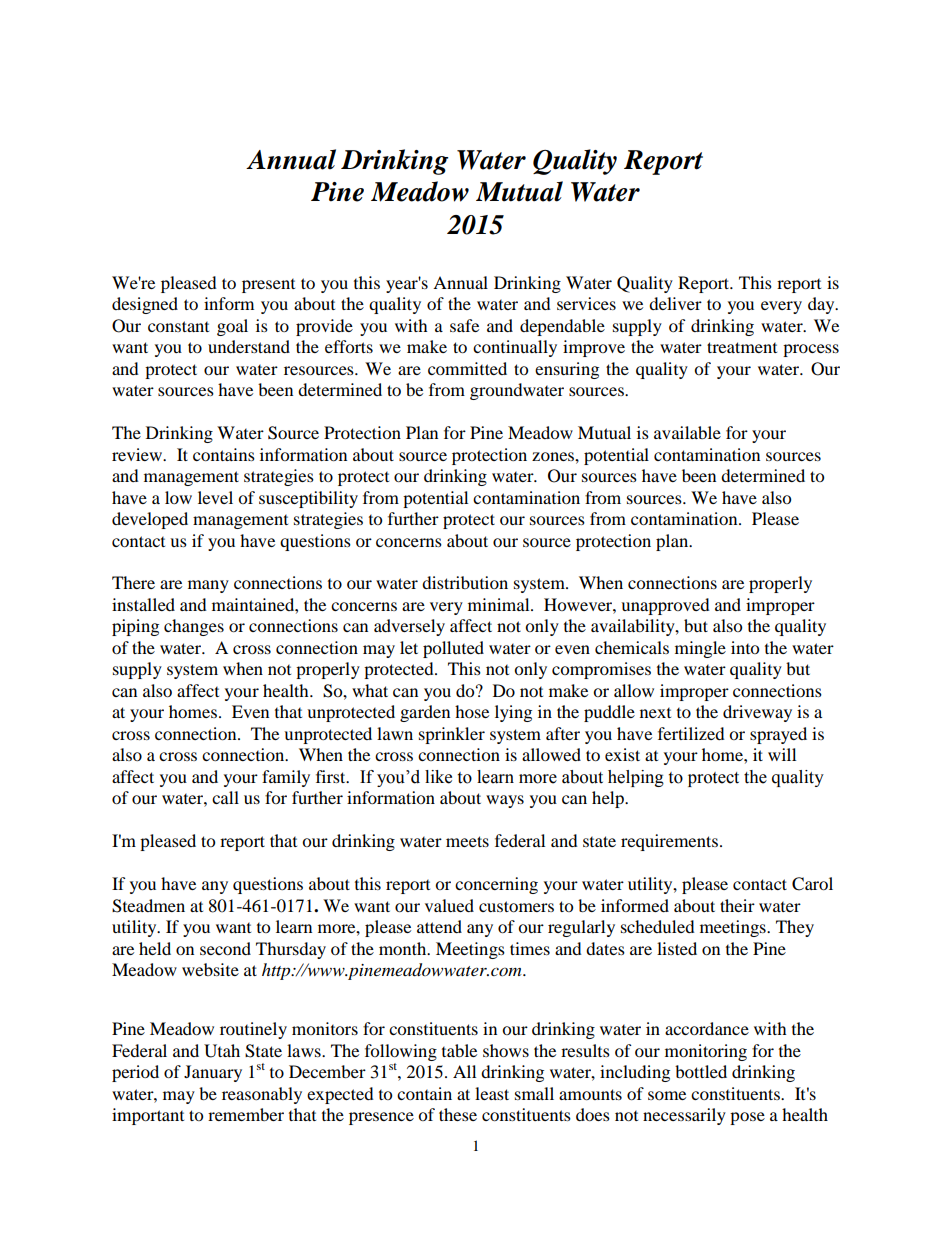  What do you see at coordinates (492, 1093) in the screenshot?
I see `least` at bounding box center [492, 1093].
